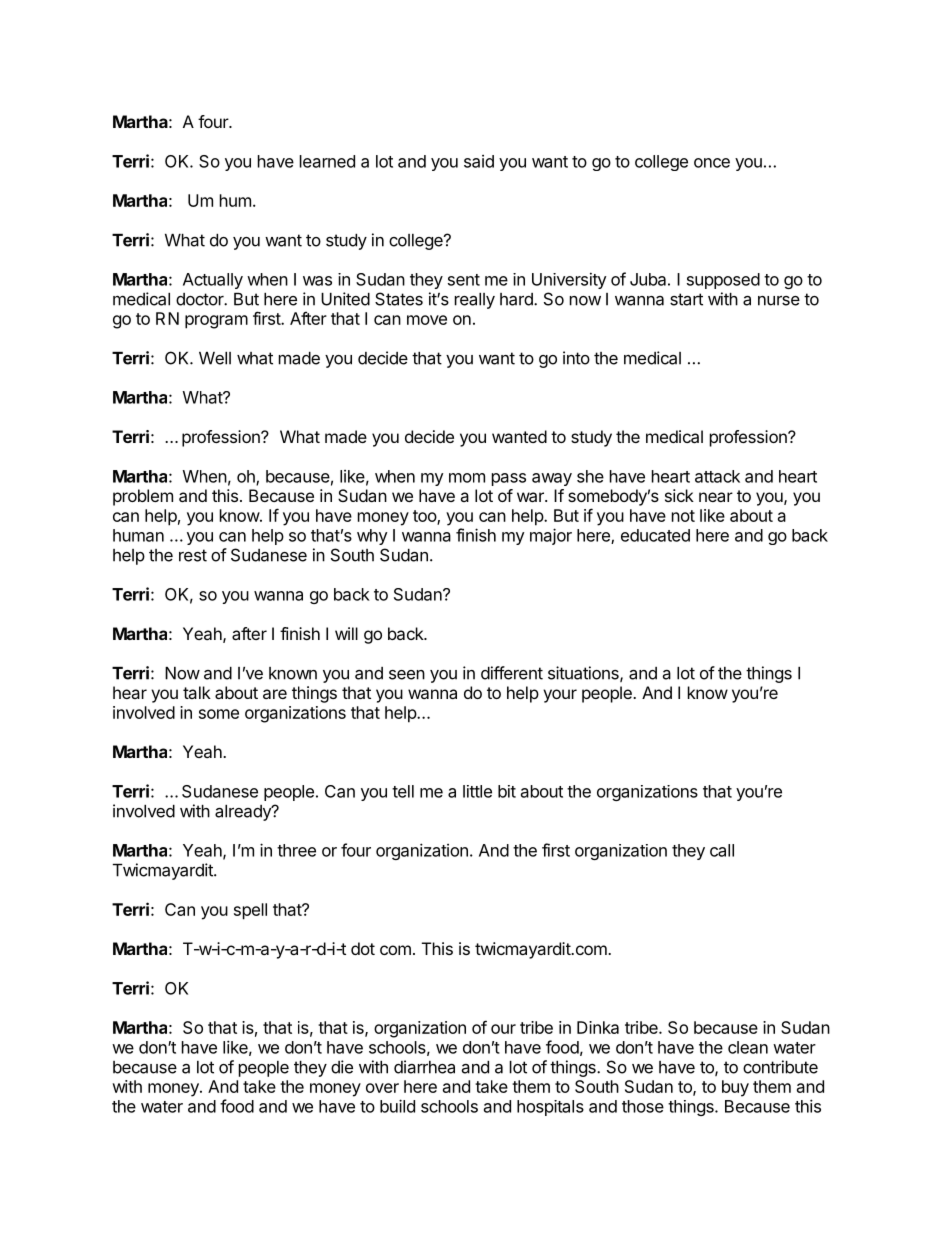 Image resolution: width=952 pixels, height=1233 pixels. What do you see at coordinates (479, 161) in the page?
I see `said` at bounding box center [479, 161].
